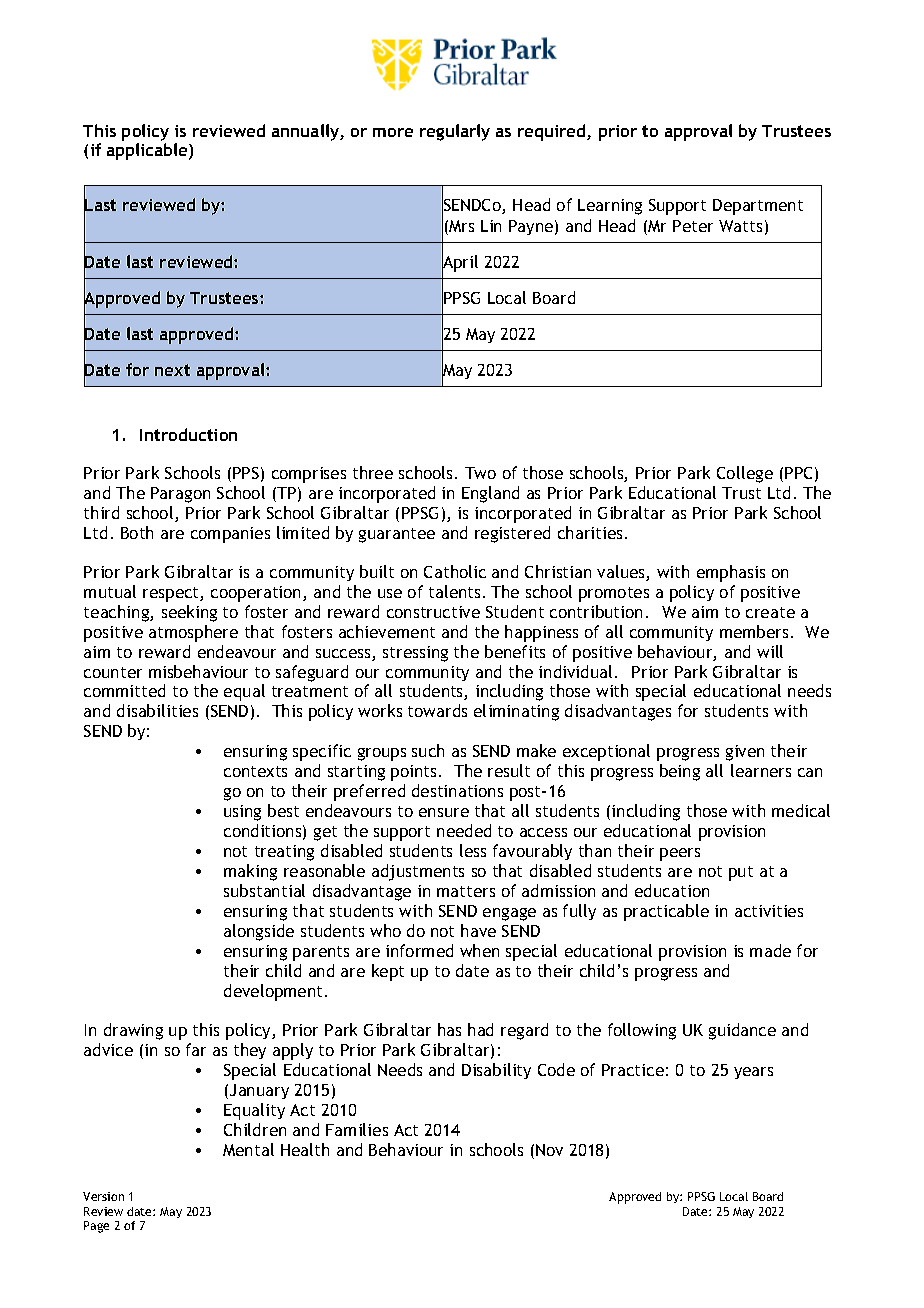 This page has width=924, height=1308. Describe the element at coordinates (473, 850) in the page. I see `less` at that location.
